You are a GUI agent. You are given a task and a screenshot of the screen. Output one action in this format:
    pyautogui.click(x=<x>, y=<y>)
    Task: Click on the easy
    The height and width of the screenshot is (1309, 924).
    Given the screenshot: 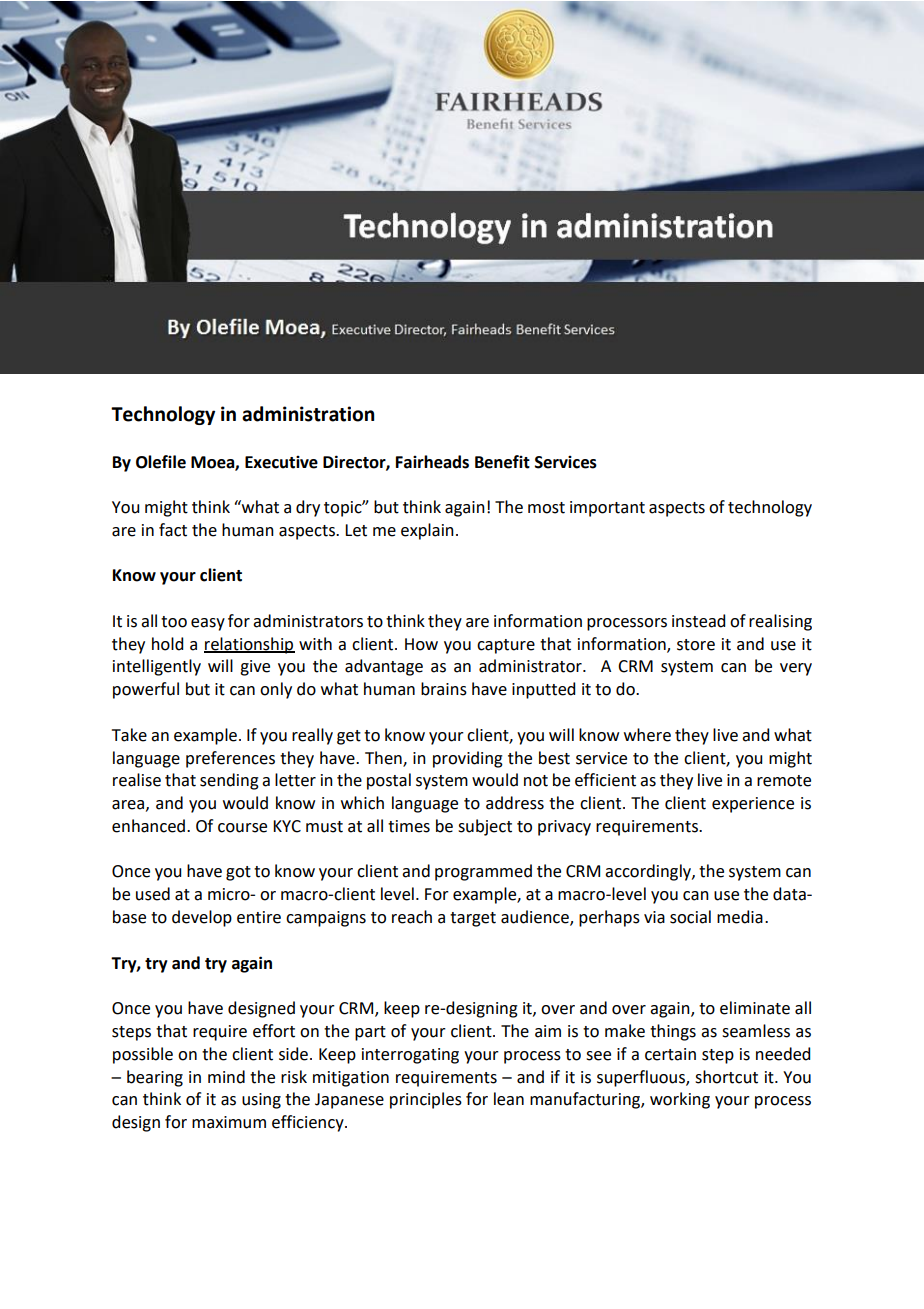 What is the action you would take?
    pyautogui.click(x=208, y=624)
